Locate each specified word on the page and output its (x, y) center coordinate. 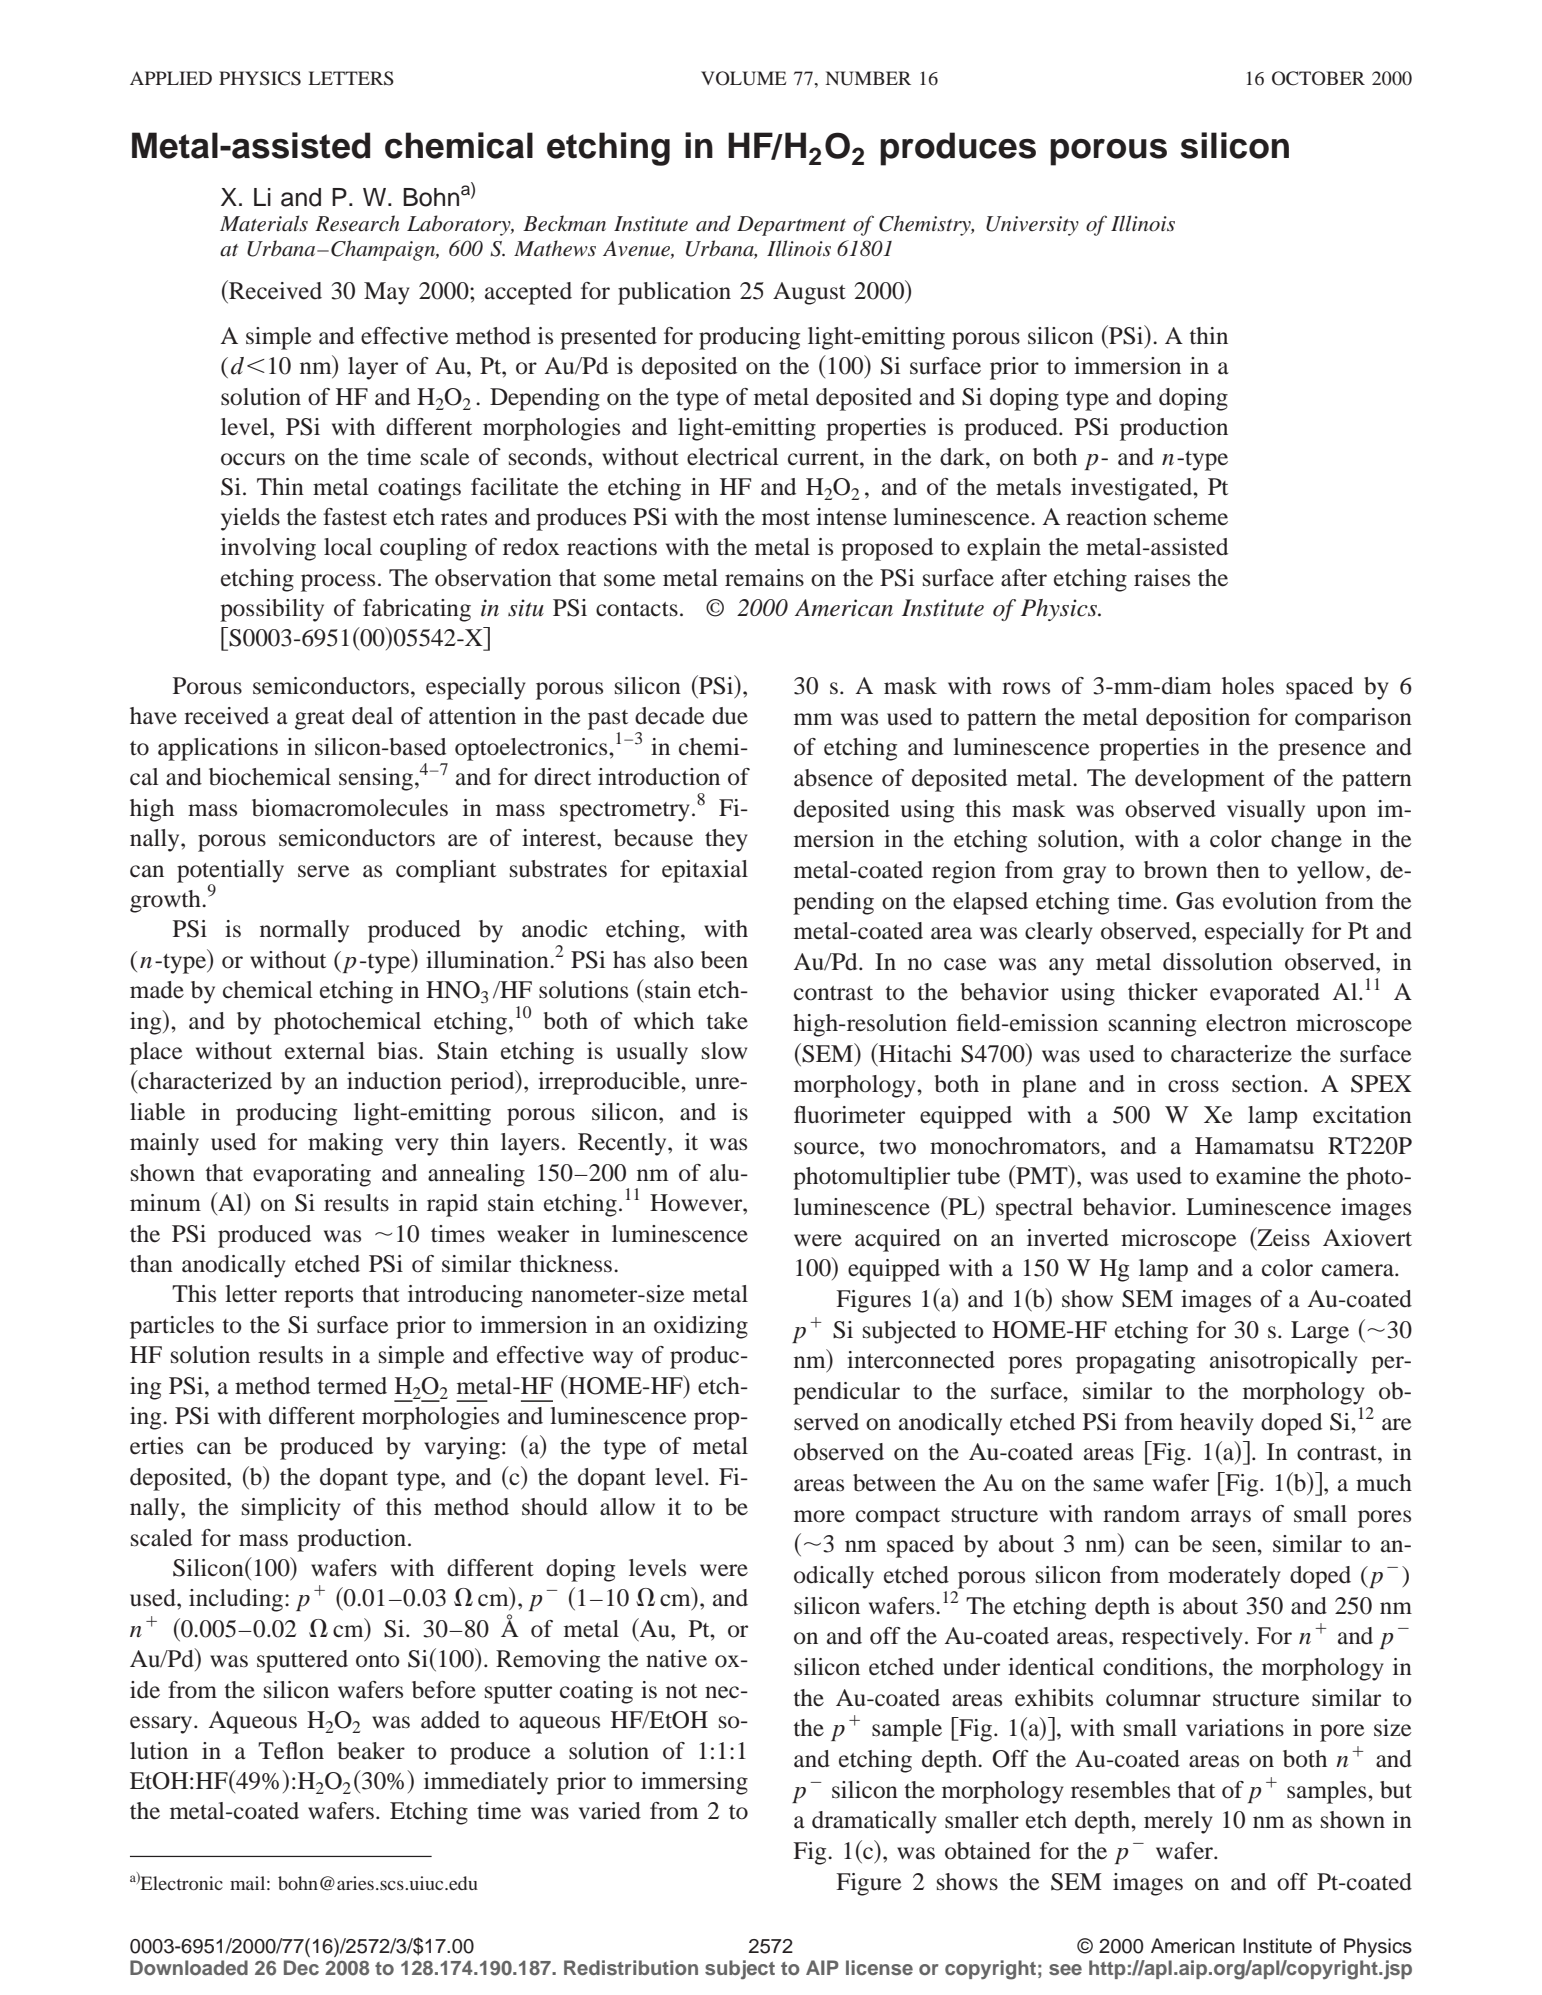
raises (1162, 578)
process (338, 583)
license (879, 1967)
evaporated (1265, 994)
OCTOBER (1318, 78)
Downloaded (189, 1967)
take (727, 1021)
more (819, 1516)
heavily (1217, 1424)
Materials (264, 223)
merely (1178, 1822)
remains (764, 578)
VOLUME (743, 78)
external (325, 1051)
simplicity (291, 1509)
